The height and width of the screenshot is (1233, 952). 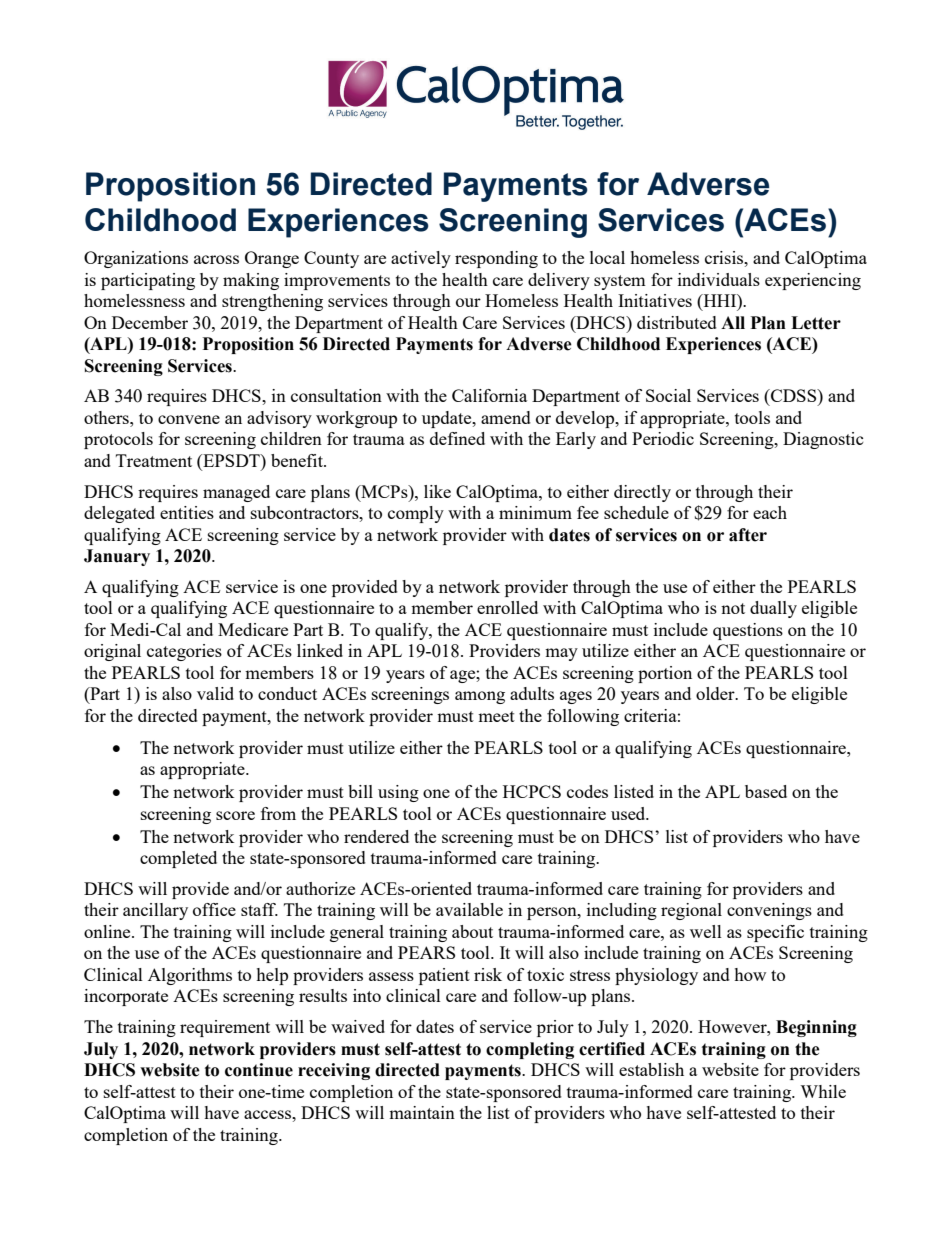 What do you see at coordinates (719, 279) in the screenshot?
I see `individuals` at bounding box center [719, 279].
